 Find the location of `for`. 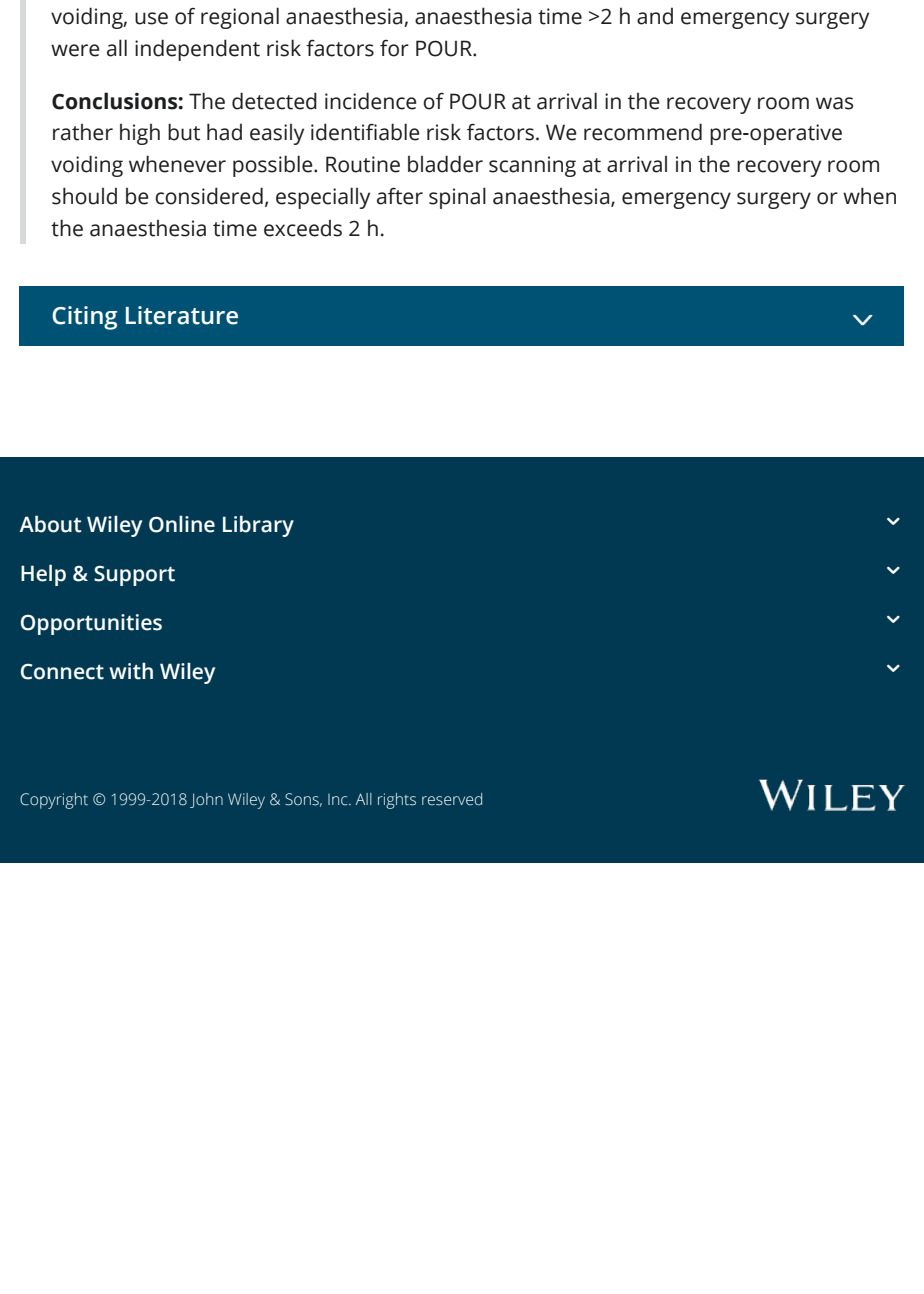

for is located at coordinates (394, 48).
